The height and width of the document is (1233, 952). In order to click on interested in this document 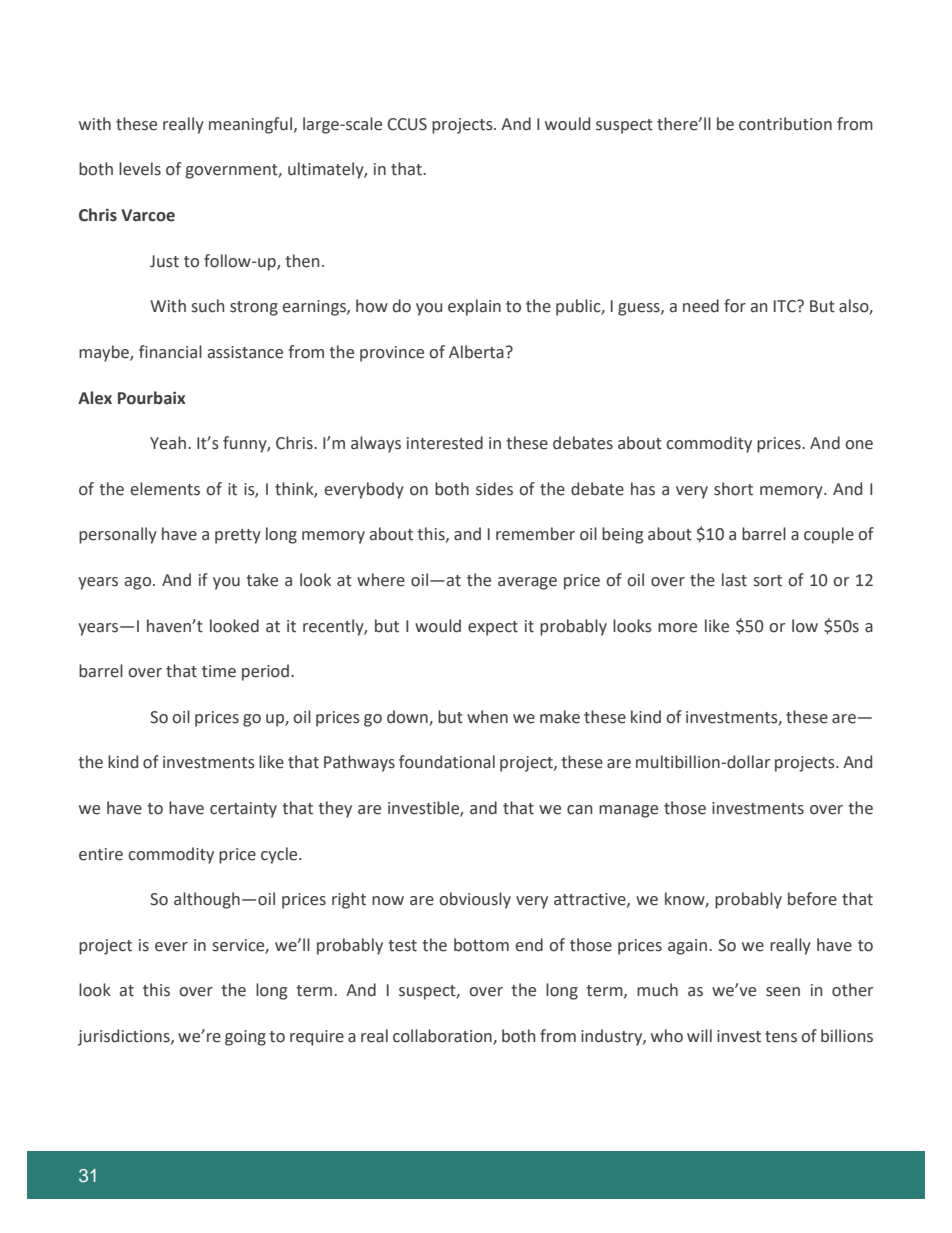, I will do `click(445, 443)`.
